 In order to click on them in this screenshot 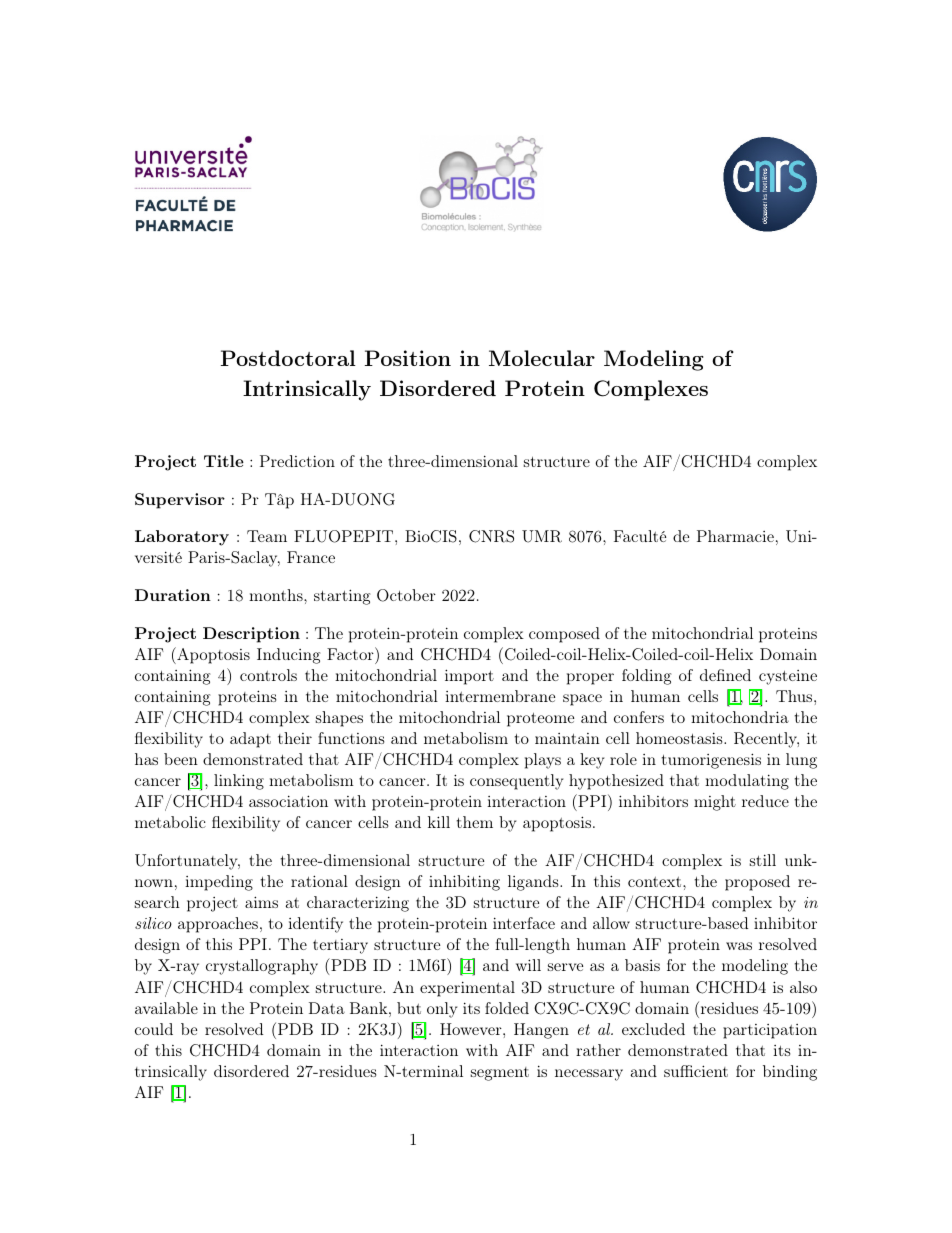, I will do `click(474, 822)`.
